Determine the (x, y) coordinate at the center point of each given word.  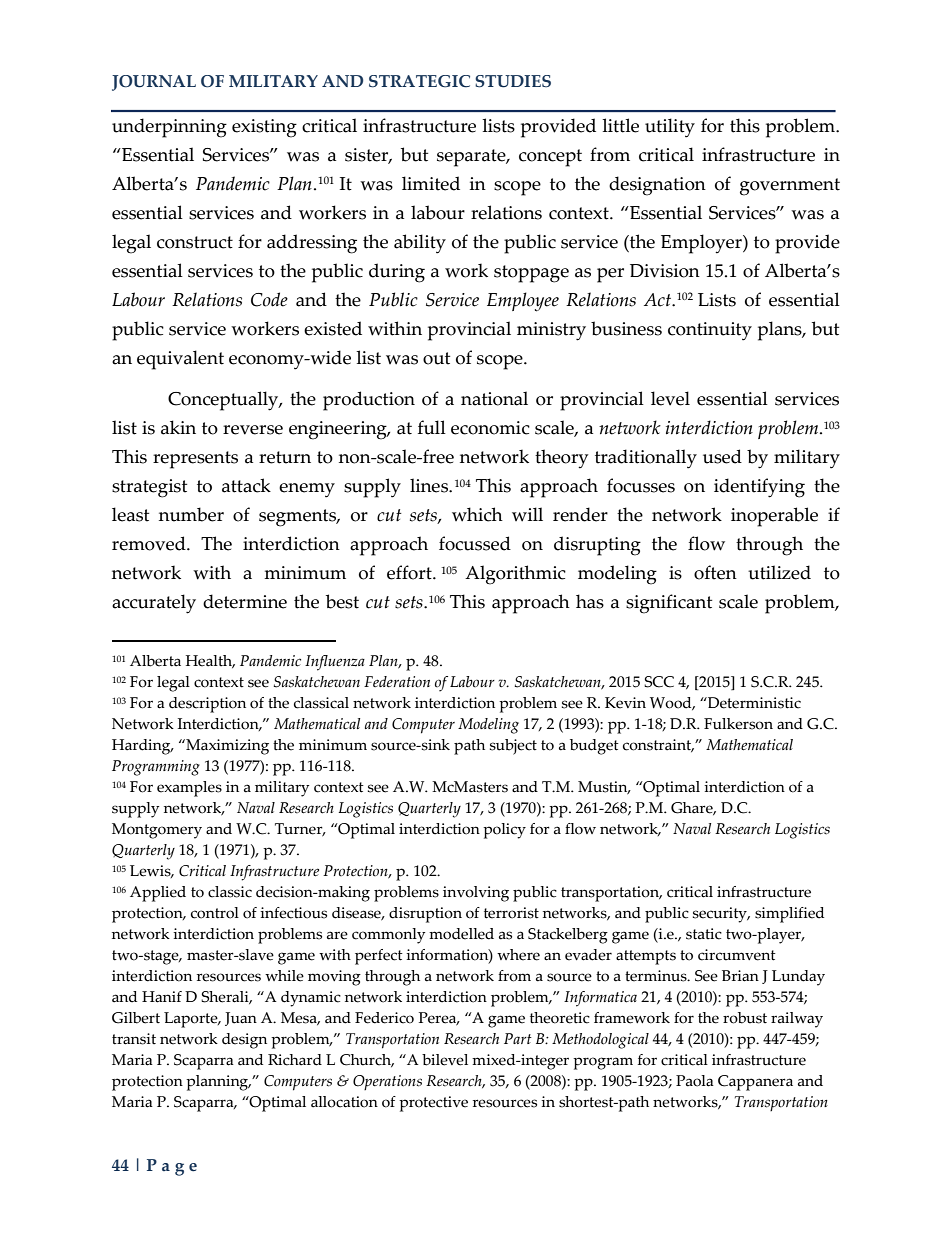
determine (245, 601)
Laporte (192, 1020)
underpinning (169, 128)
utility (670, 128)
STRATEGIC (419, 81)
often (715, 572)
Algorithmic (515, 575)
